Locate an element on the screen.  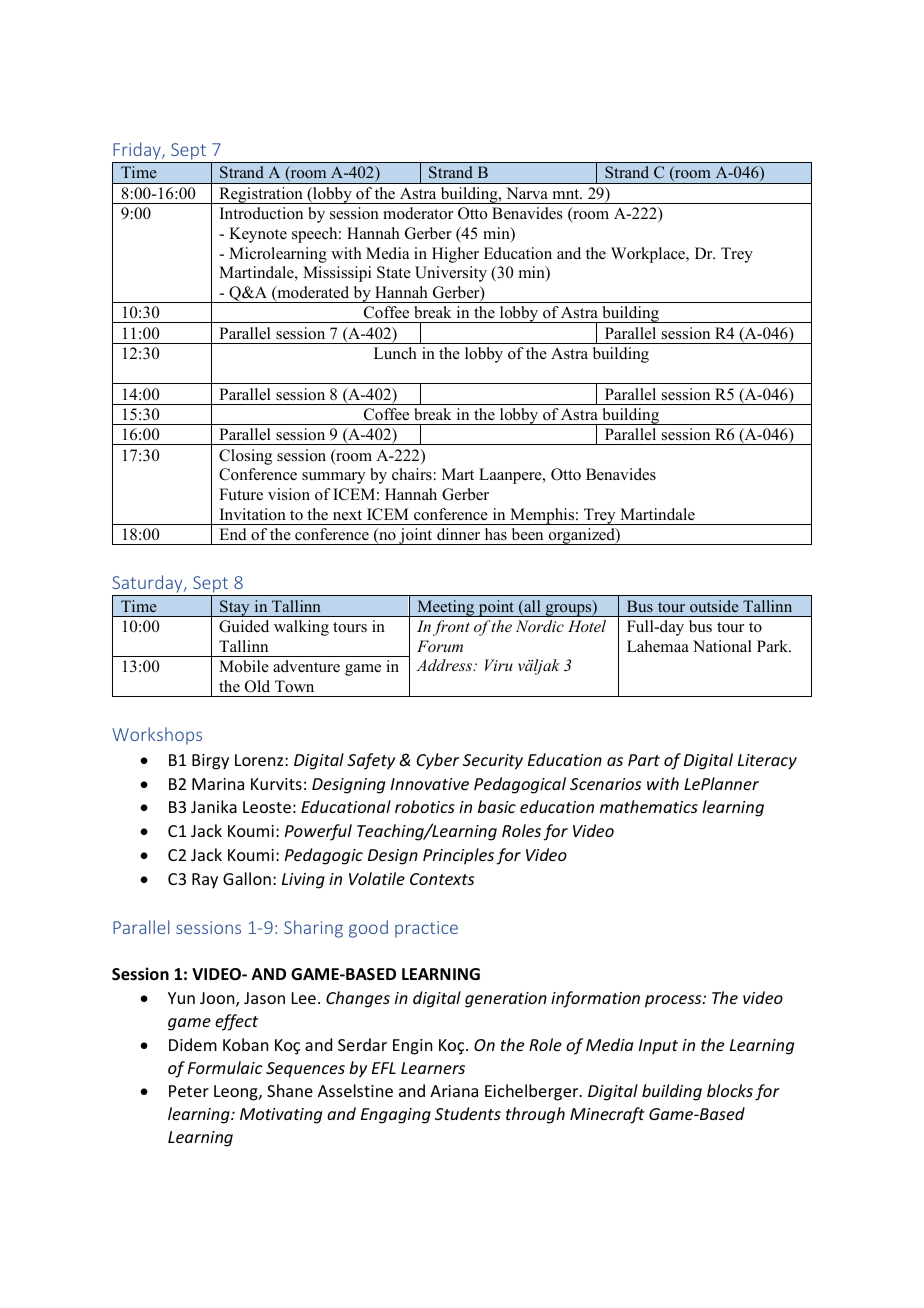
Leong is located at coordinates (237, 1093).
